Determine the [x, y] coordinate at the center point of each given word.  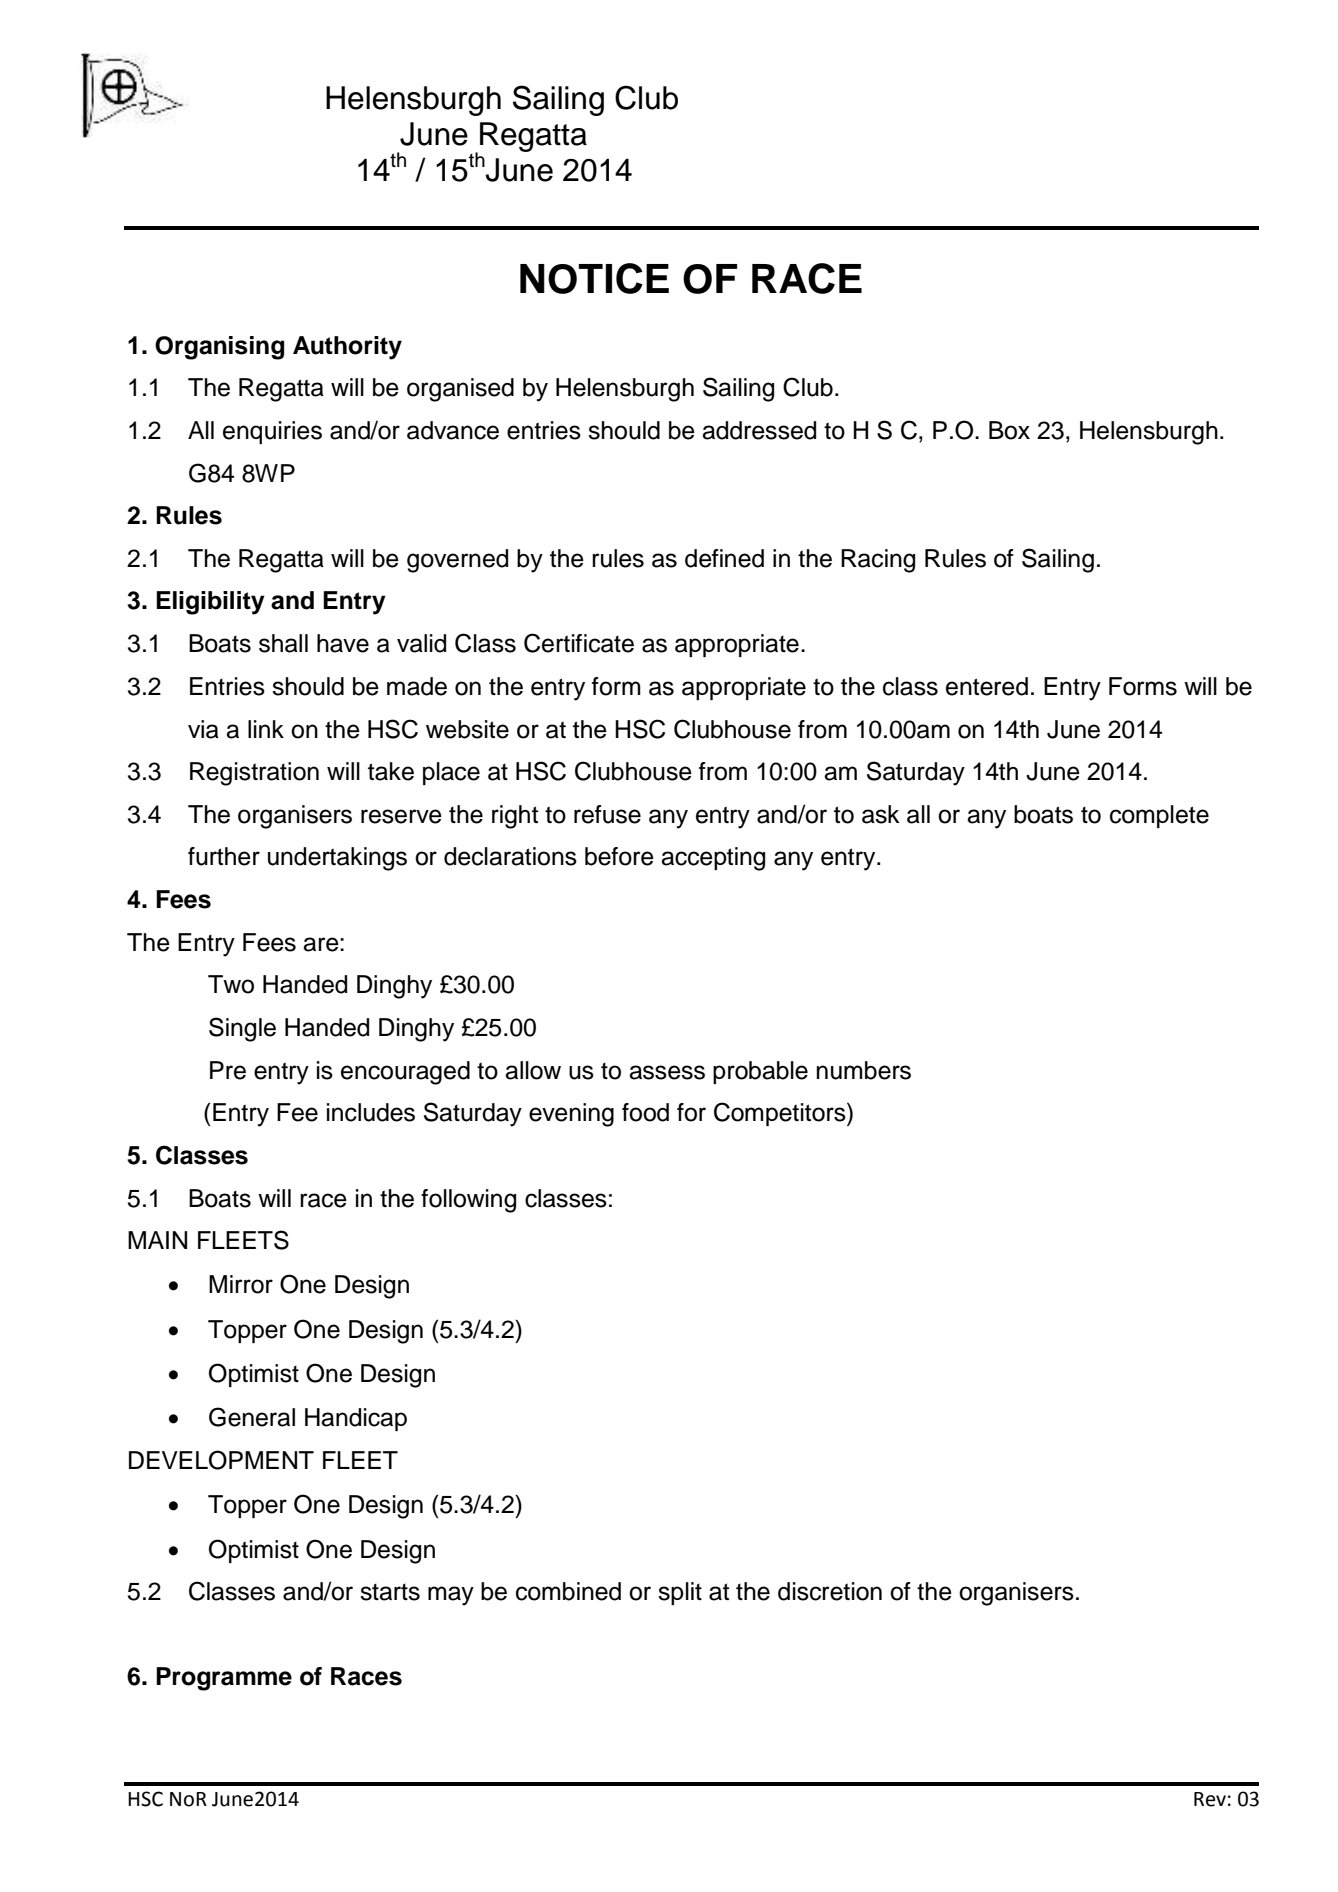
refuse [607, 814]
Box [1009, 430]
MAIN [157, 1240]
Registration [254, 774]
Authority [347, 348]
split [680, 1593]
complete [1159, 816]
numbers [864, 1070]
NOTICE [594, 278]
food [645, 1112]
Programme [224, 1679]
